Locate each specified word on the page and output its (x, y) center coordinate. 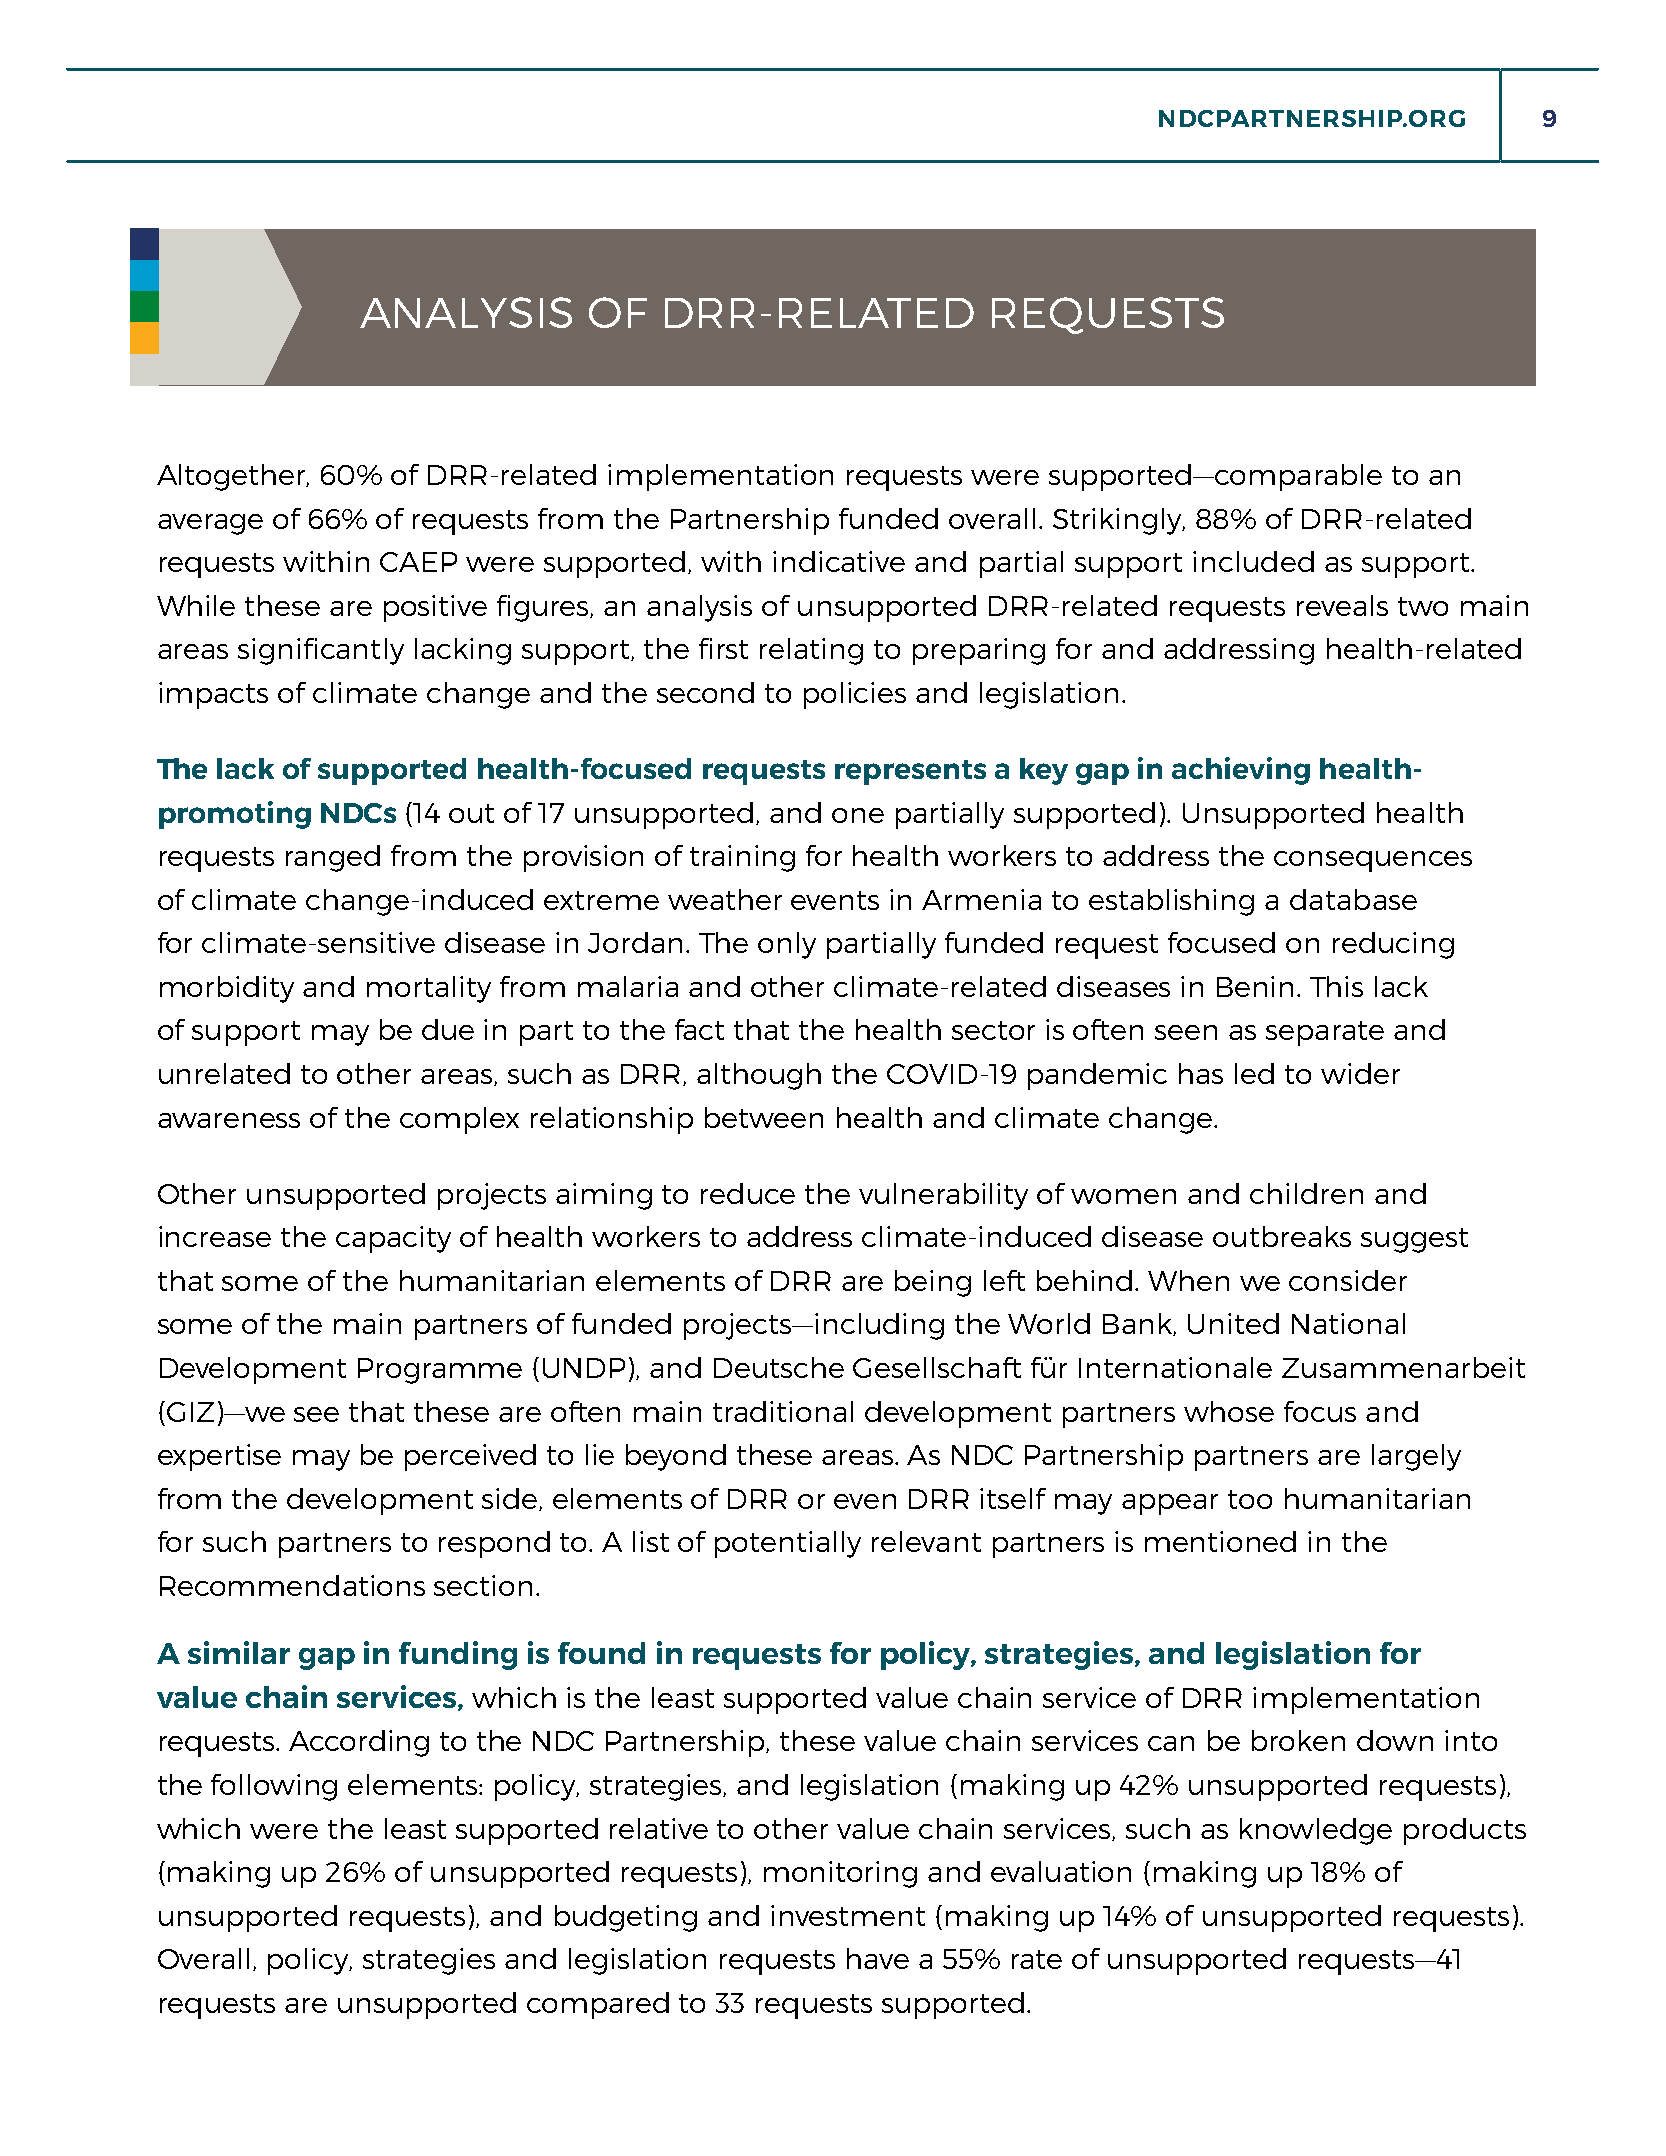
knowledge (1316, 1831)
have (878, 1958)
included (1253, 561)
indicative (839, 561)
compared (598, 2005)
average (210, 524)
